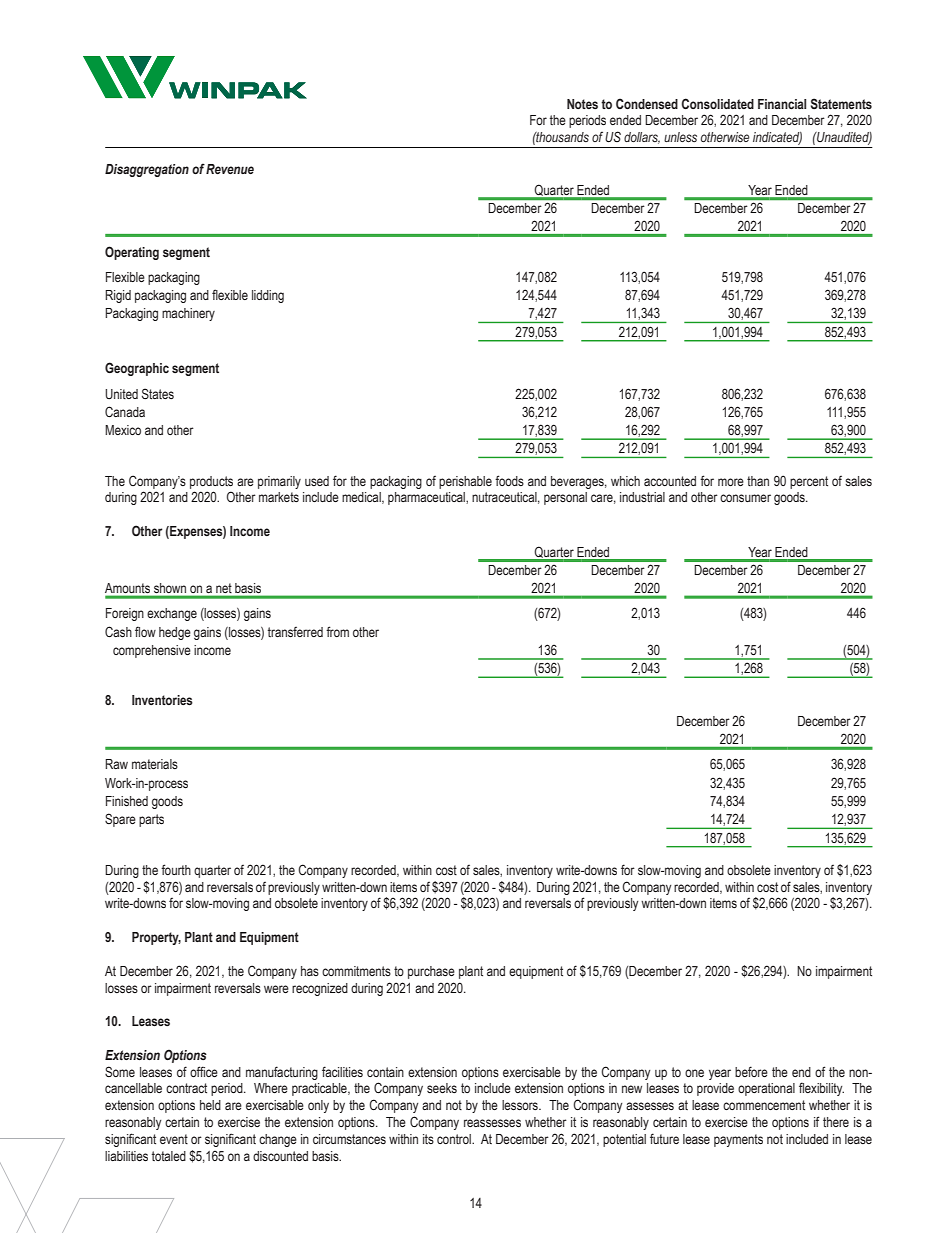  I want to click on Notes, so click(582, 104).
